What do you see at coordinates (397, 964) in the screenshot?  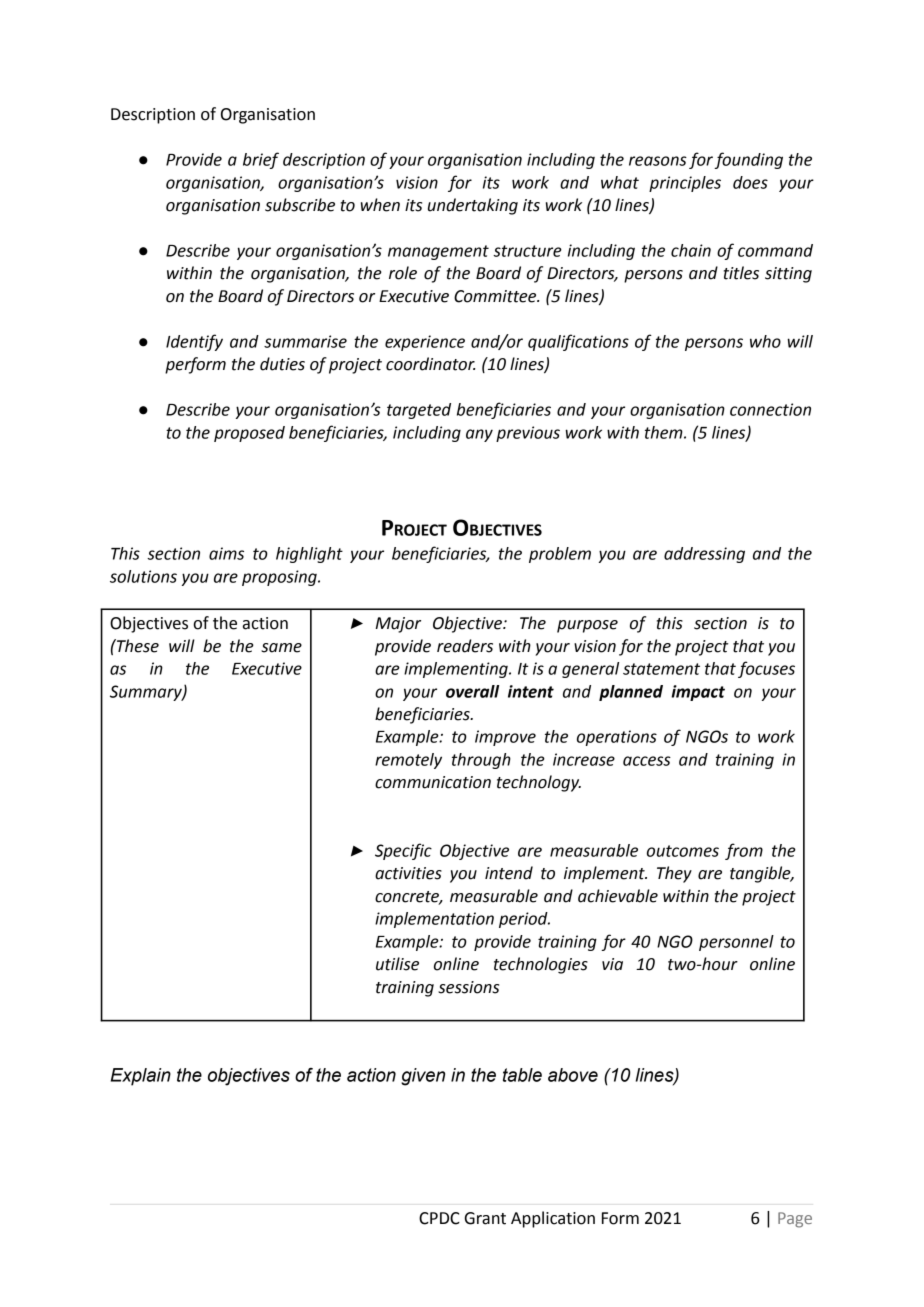 I see `utilise` at bounding box center [397, 964].
